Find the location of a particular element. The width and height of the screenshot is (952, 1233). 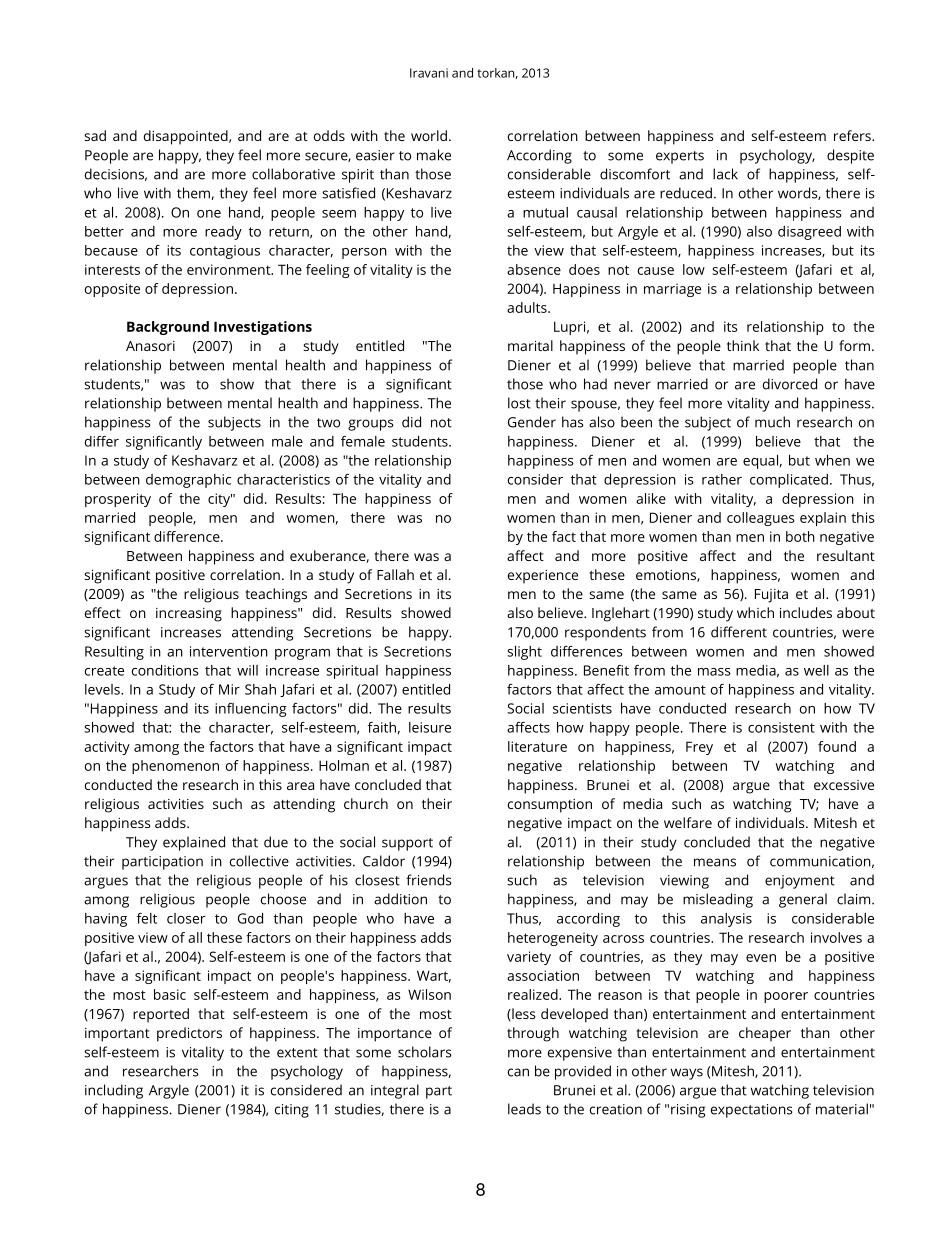

friends is located at coordinates (429, 880).
